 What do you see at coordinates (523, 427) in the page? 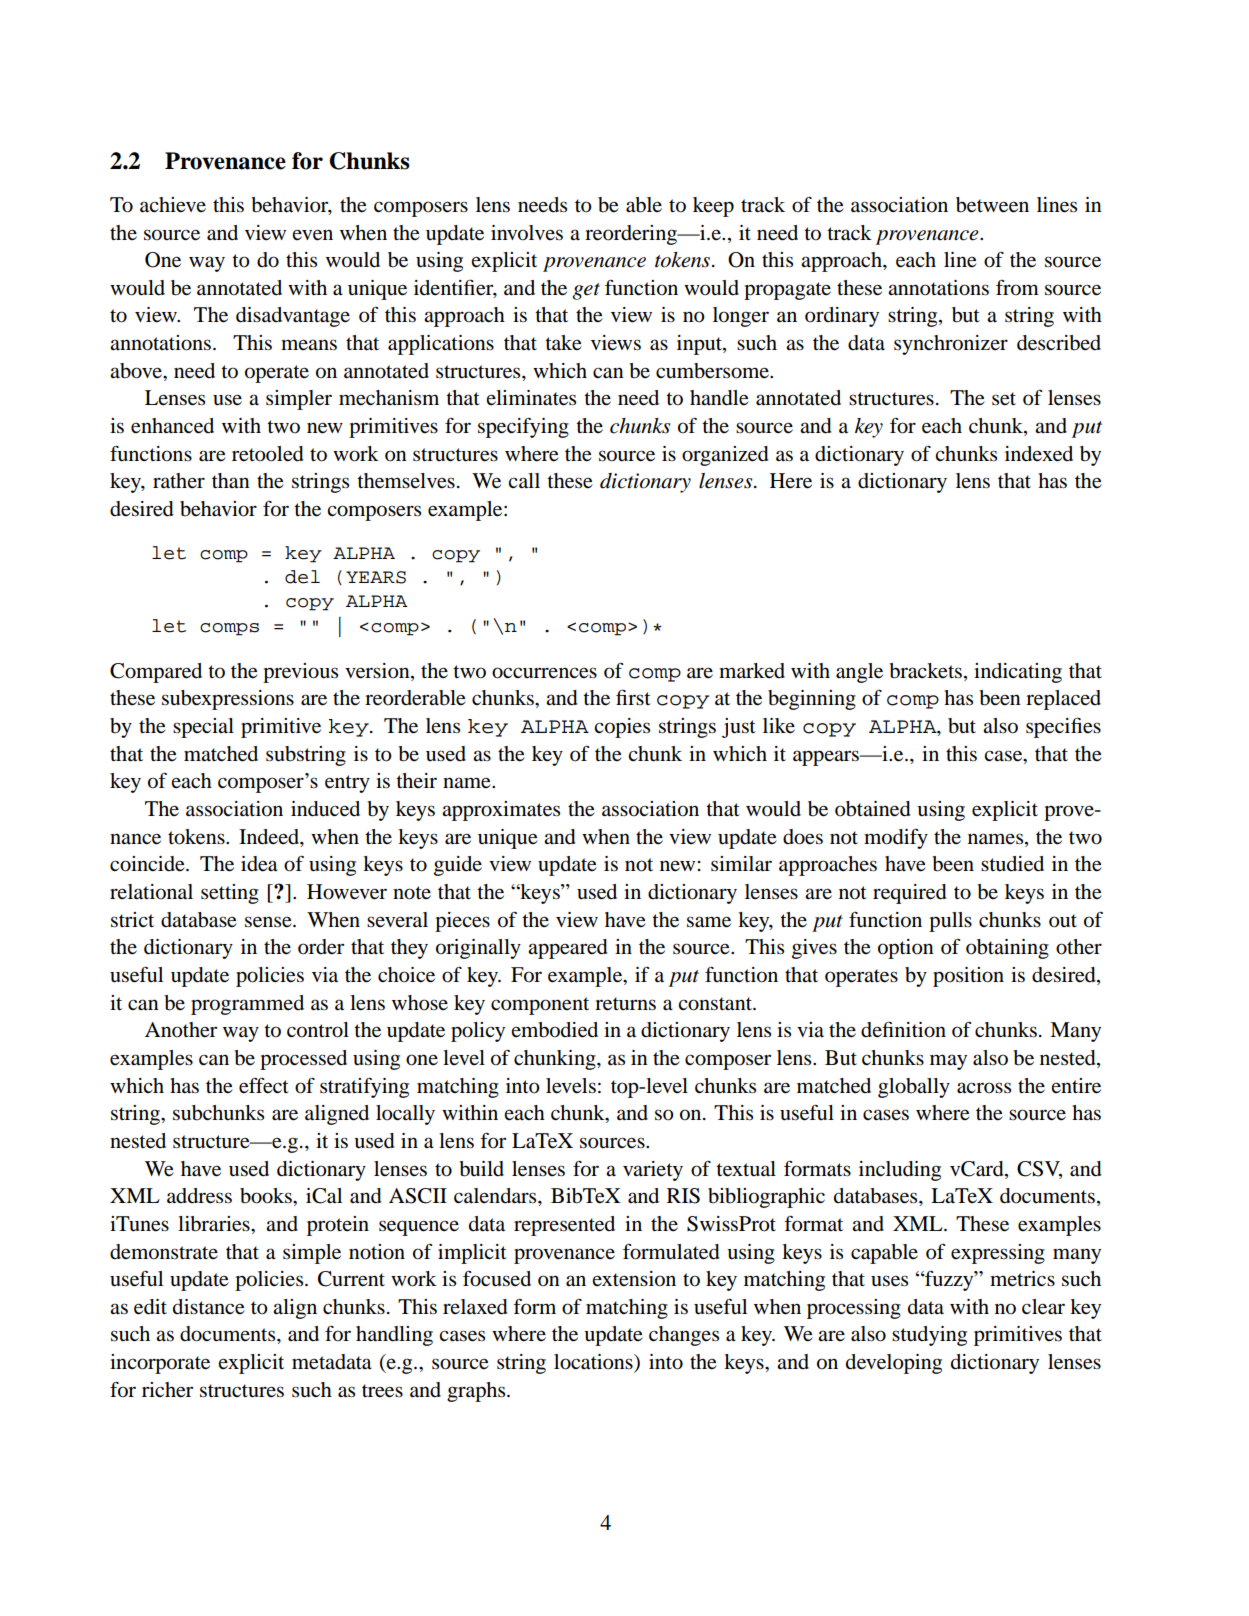
I see `specifying` at bounding box center [523, 427].
